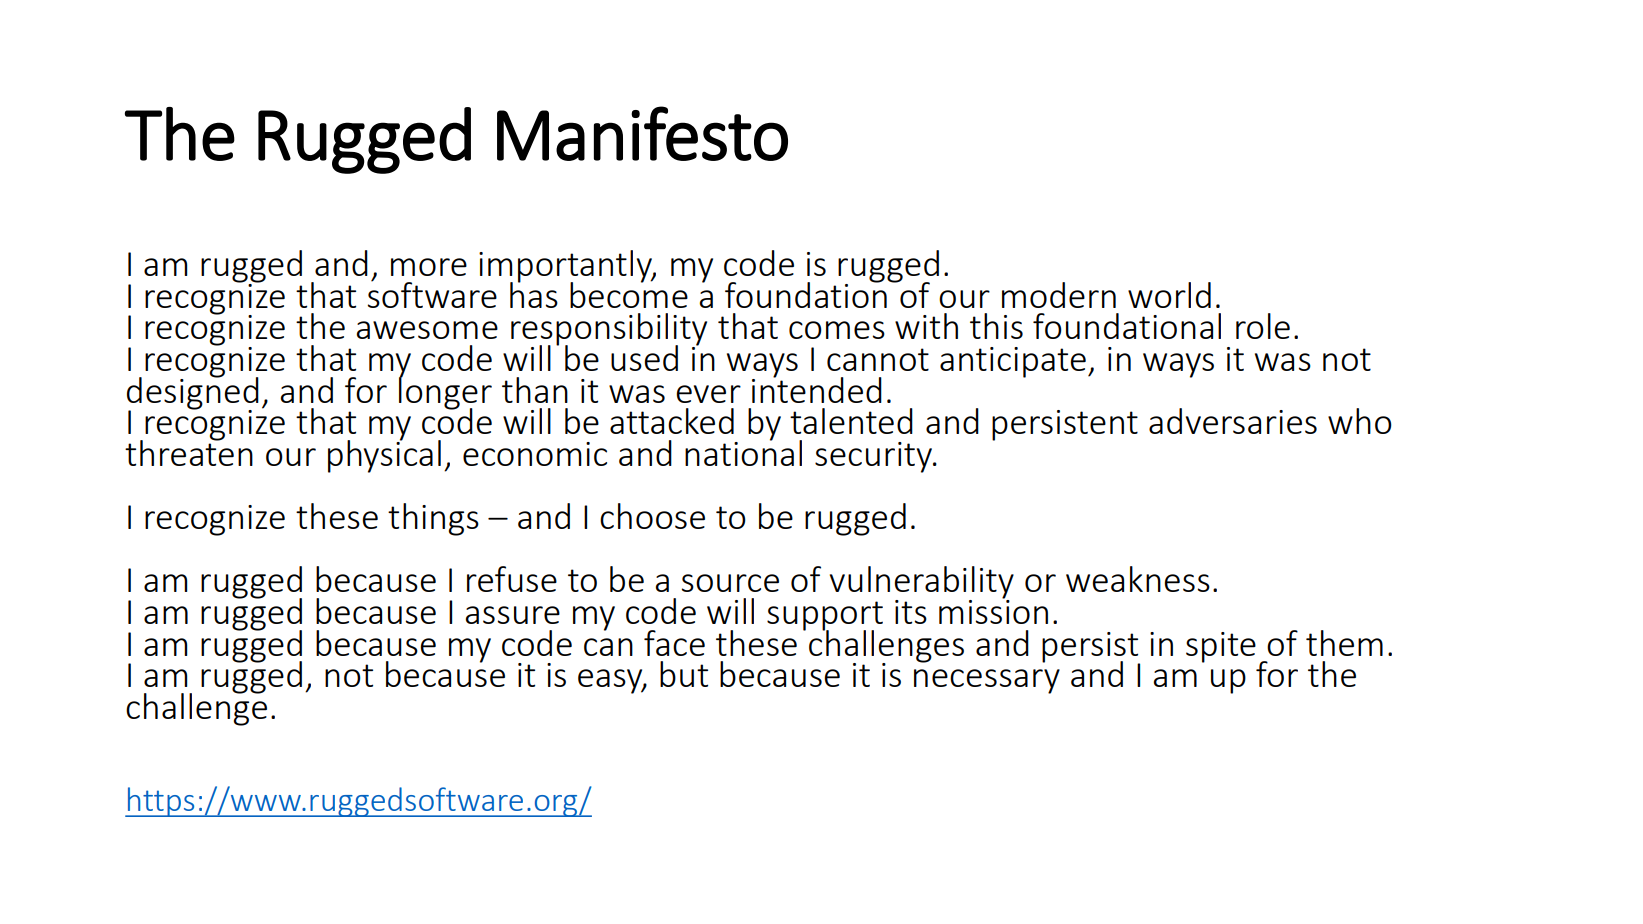 The width and height of the image is (1643, 924). Describe the element at coordinates (642, 133) in the image. I see `Manifesto` at that location.
